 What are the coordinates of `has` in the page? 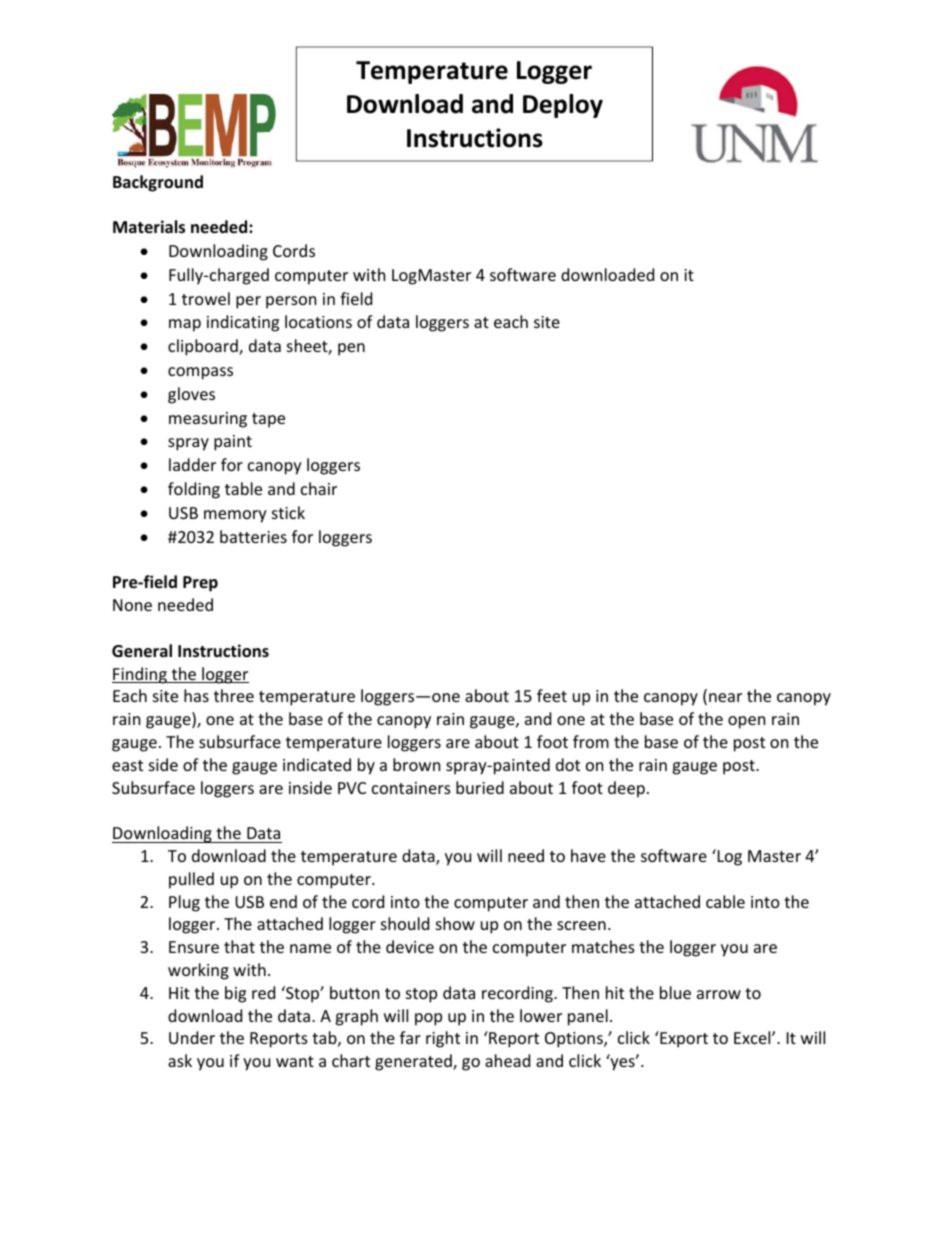 It's located at (196, 695).
